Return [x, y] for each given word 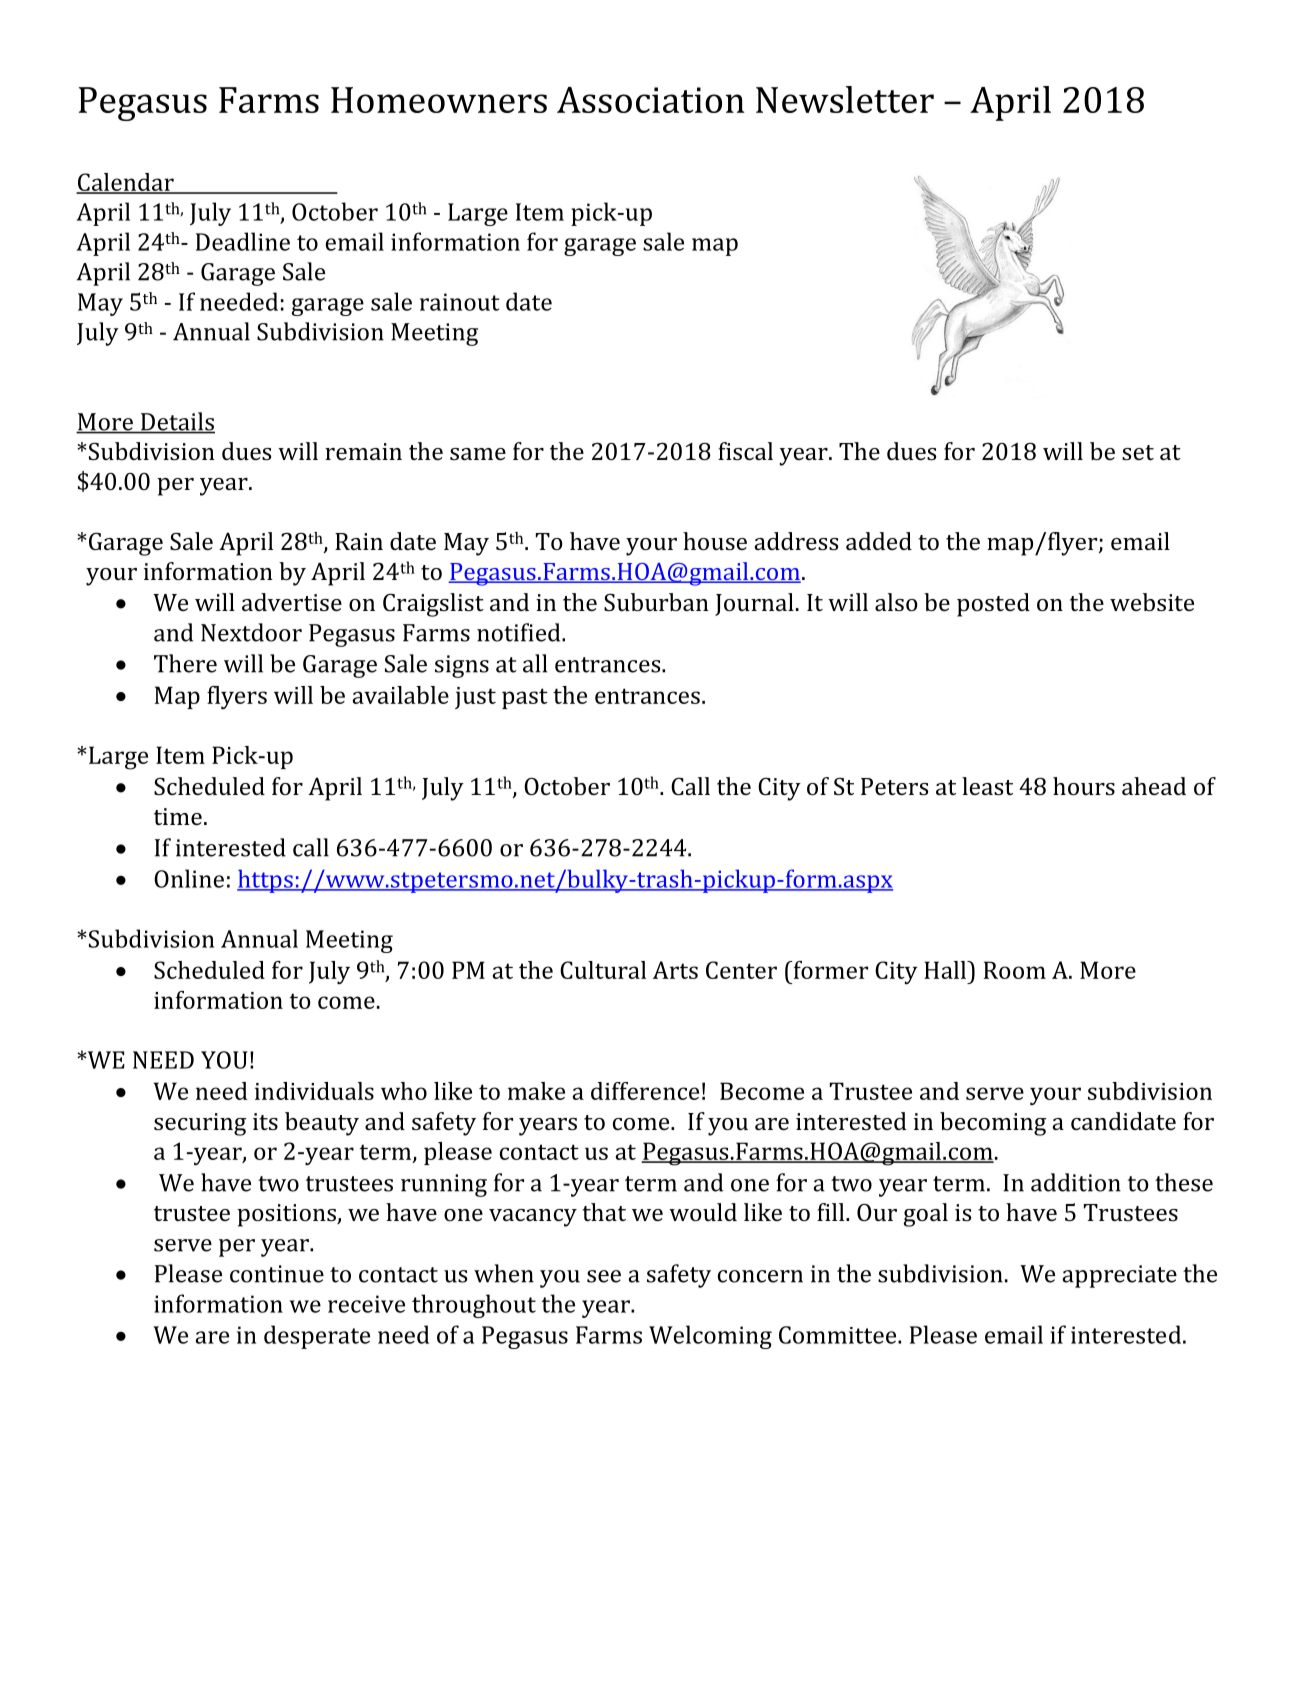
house [715, 541]
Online [189, 878]
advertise [292, 602]
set [1138, 452]
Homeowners [439, 100]
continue [277, 1274]
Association [651, 100]
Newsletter [845, 99]
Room [1015, 970]
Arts [675, 970]
